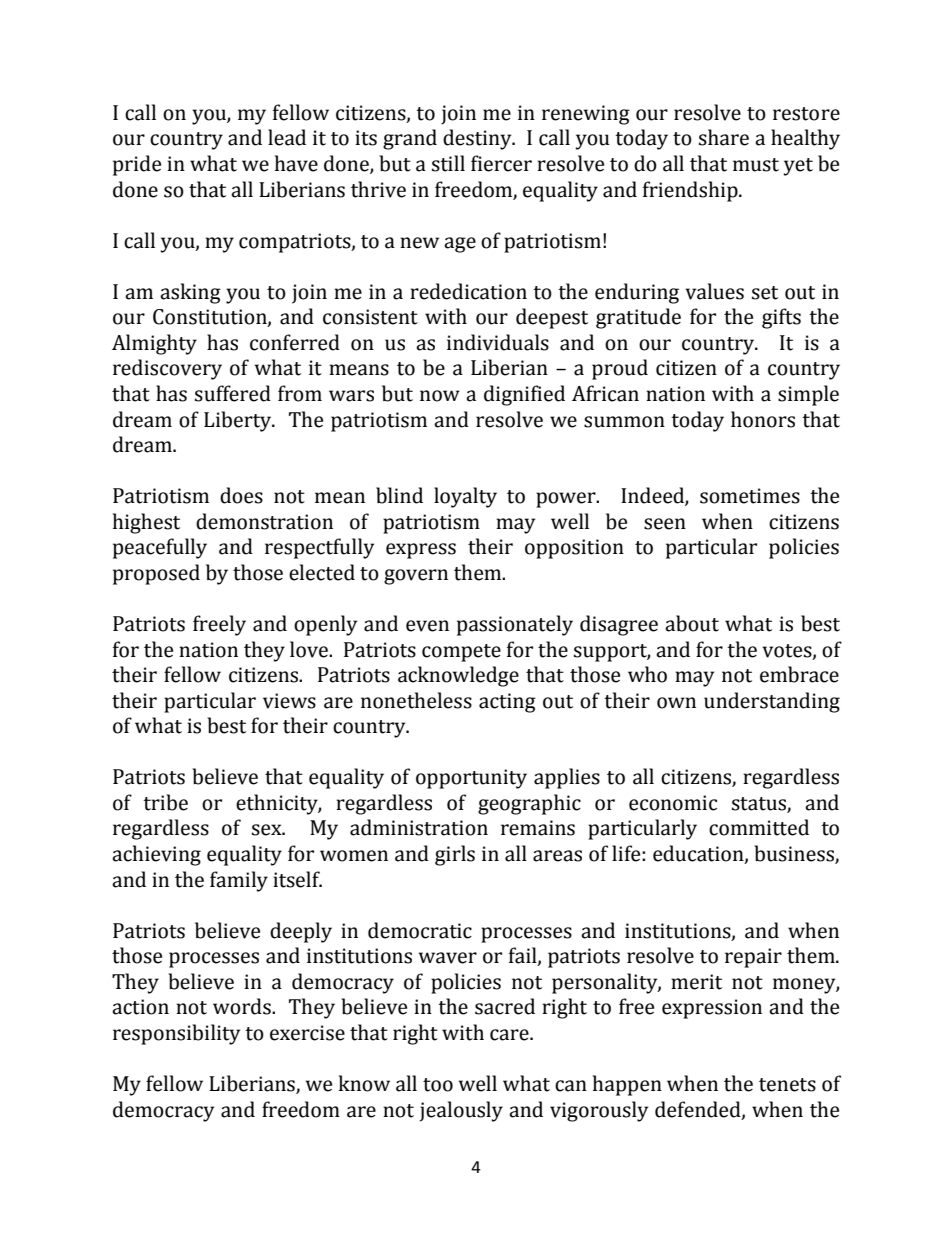 Image resolution: width=952 pixels, height=1233 pixels. I want to click on about, so click(692, 623).
